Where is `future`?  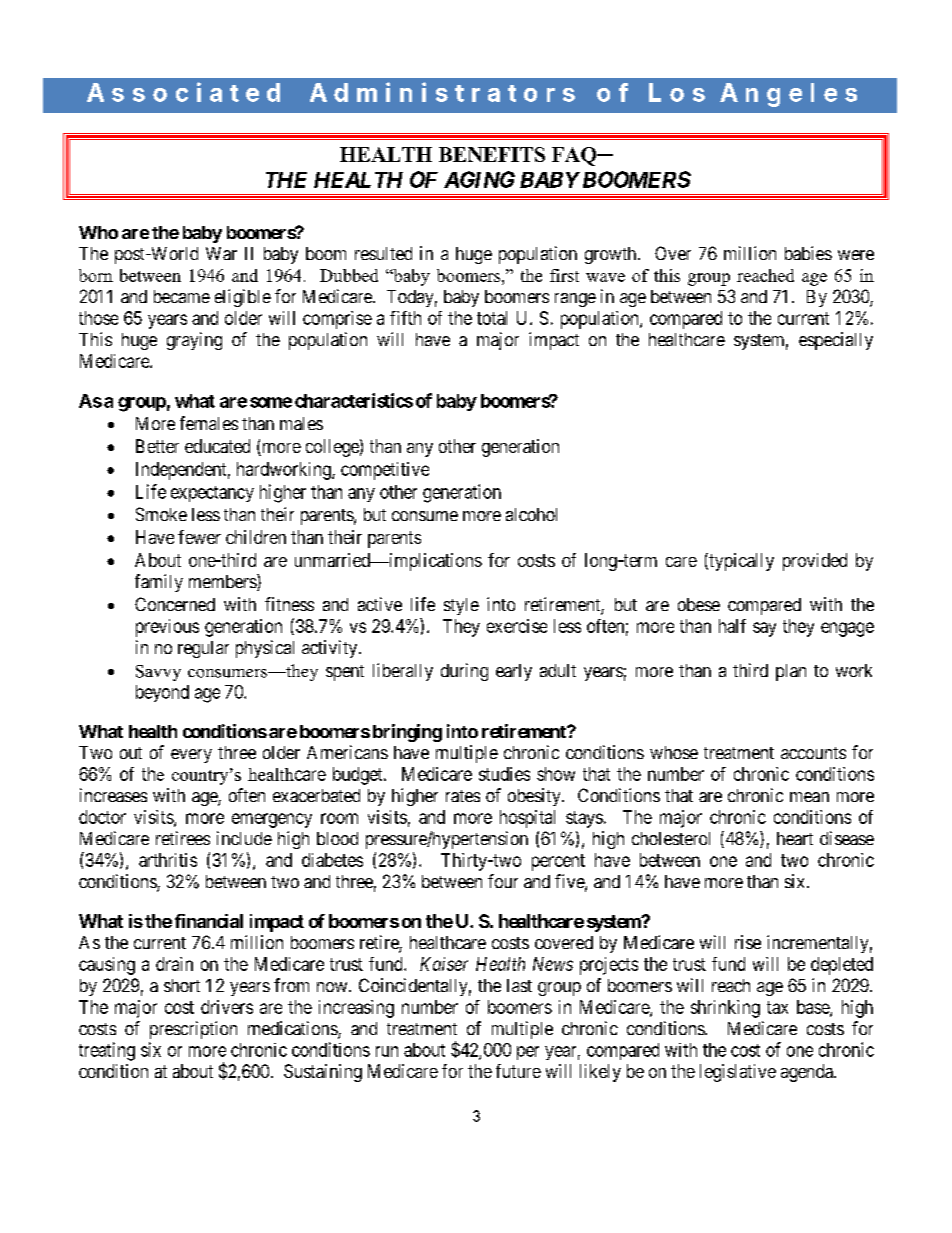
future is located at coordinates (518, 1071).
